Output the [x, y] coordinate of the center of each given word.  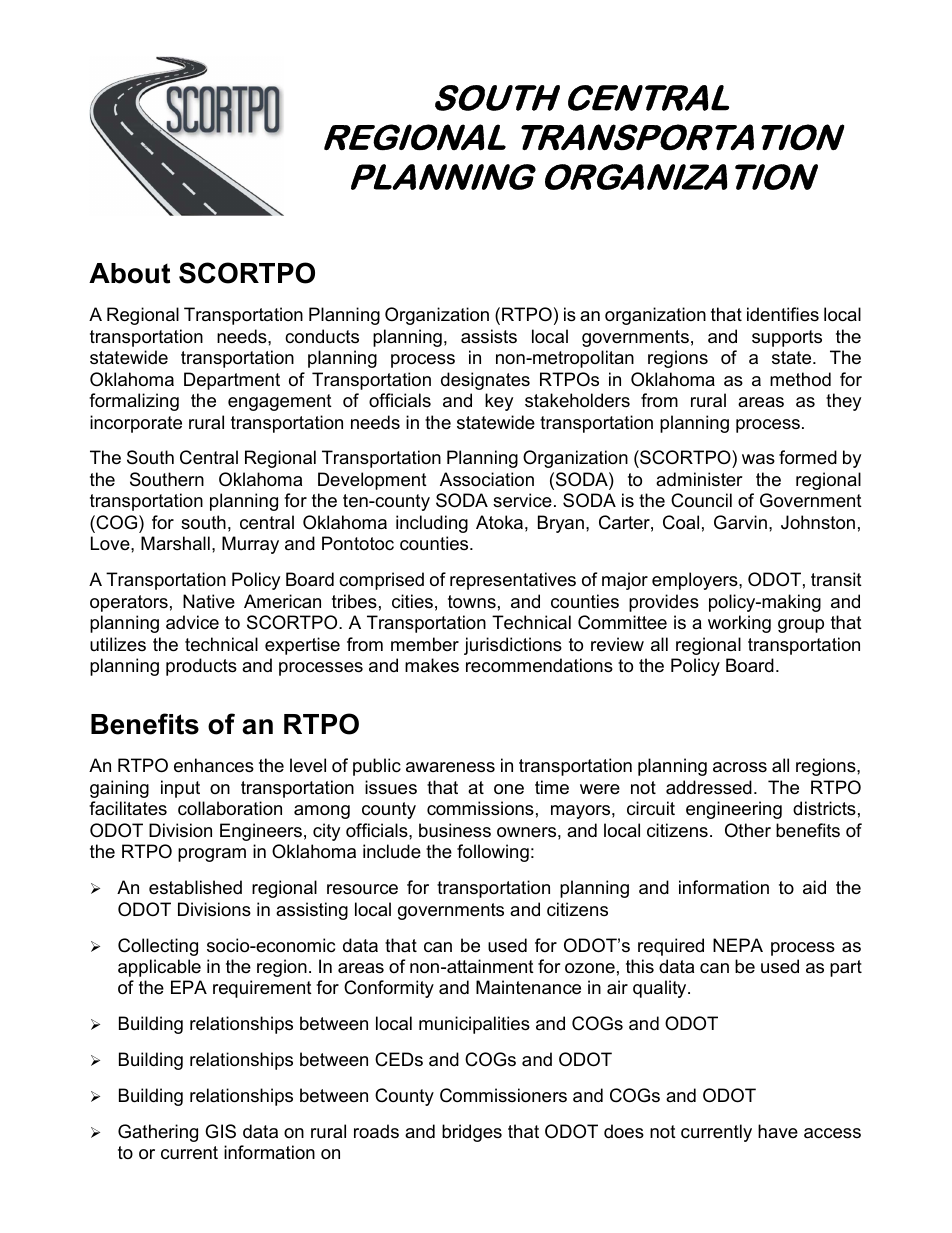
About [129, 273]
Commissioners [503, 1095]
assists [489, 336]
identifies [783, 314]
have [778, 1131]
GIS [220, 1131]
